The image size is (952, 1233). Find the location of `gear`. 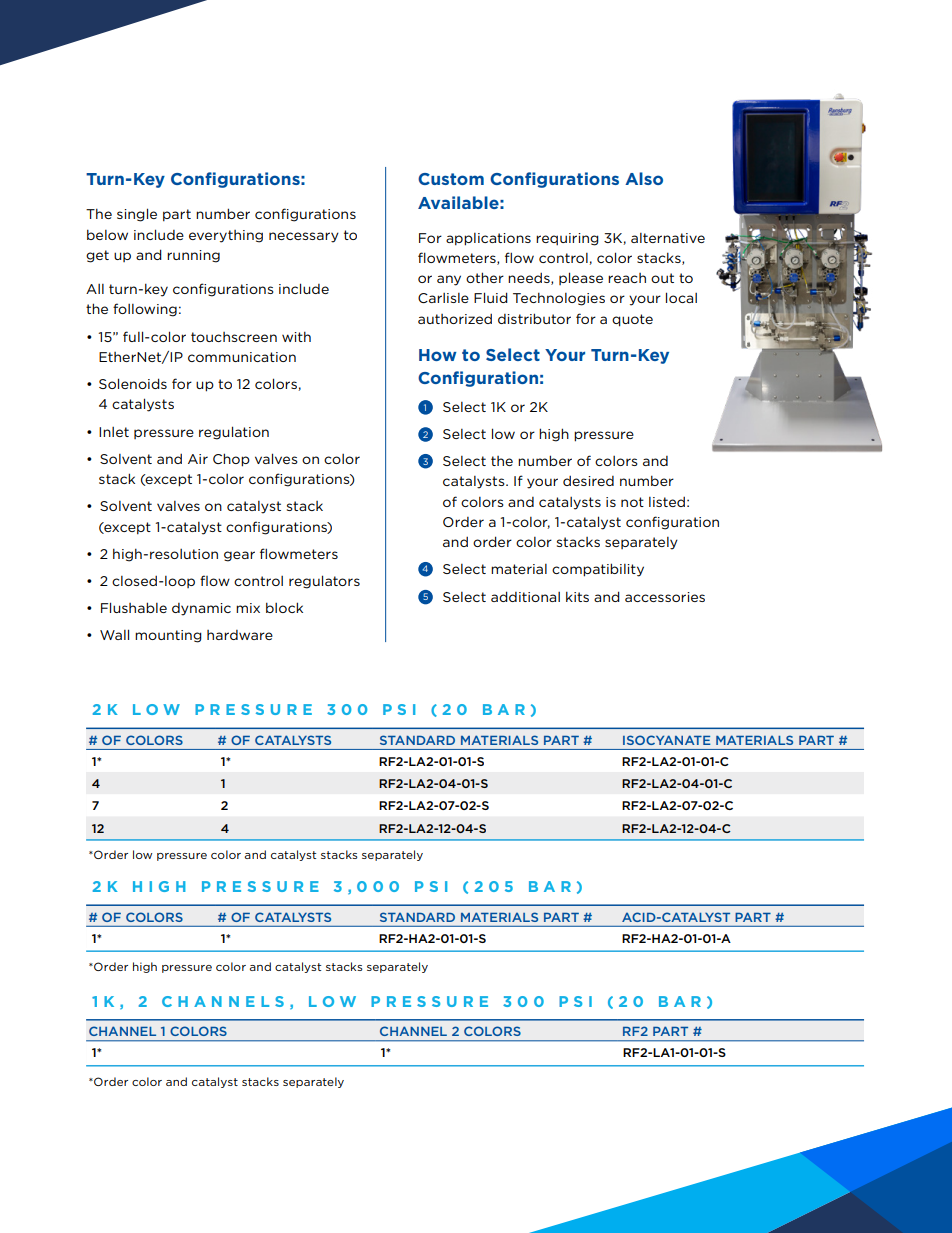

gear is located at coordinates (239, 556).
